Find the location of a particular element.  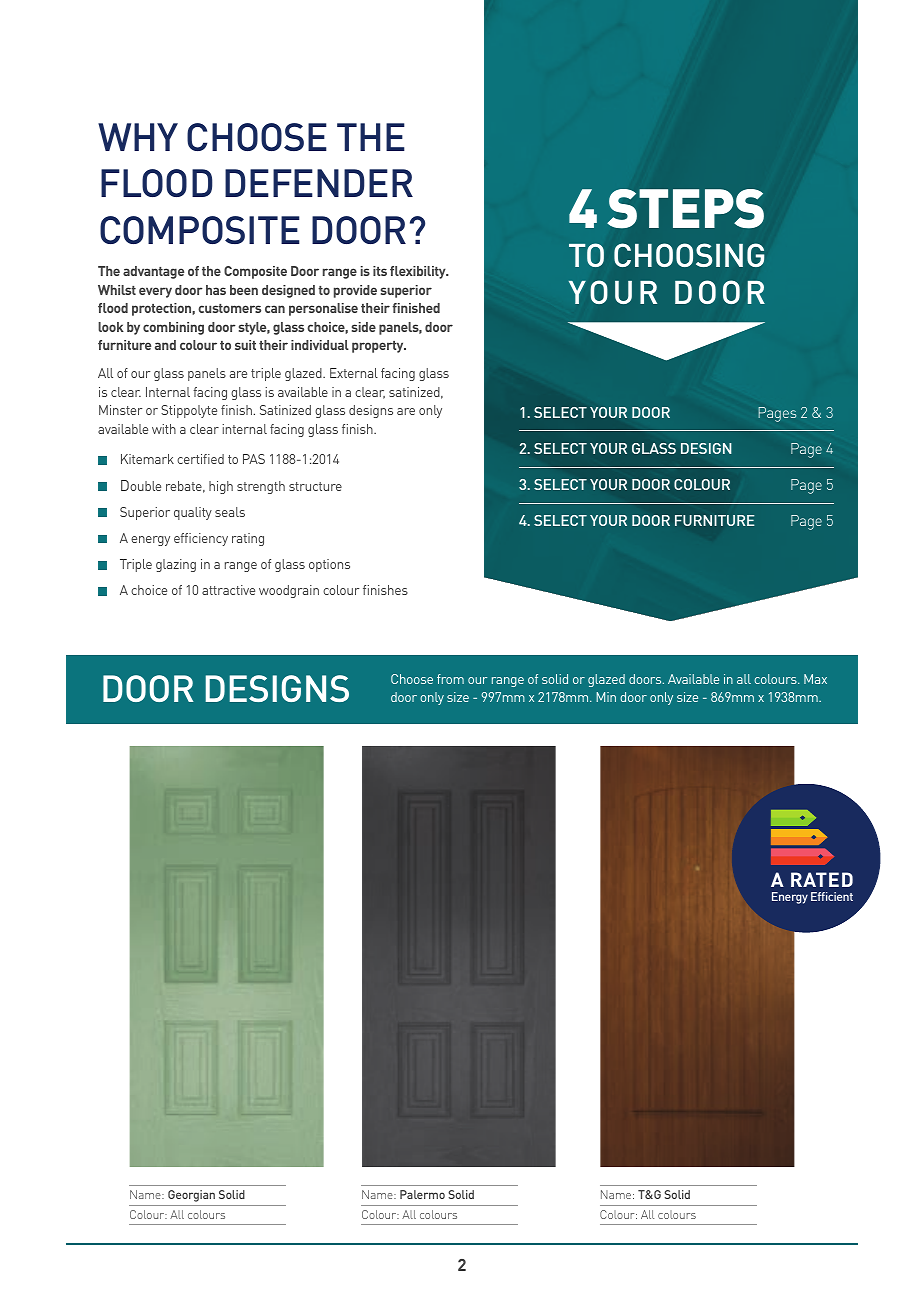

CHOOSING is located at coordinates (689, 255).
